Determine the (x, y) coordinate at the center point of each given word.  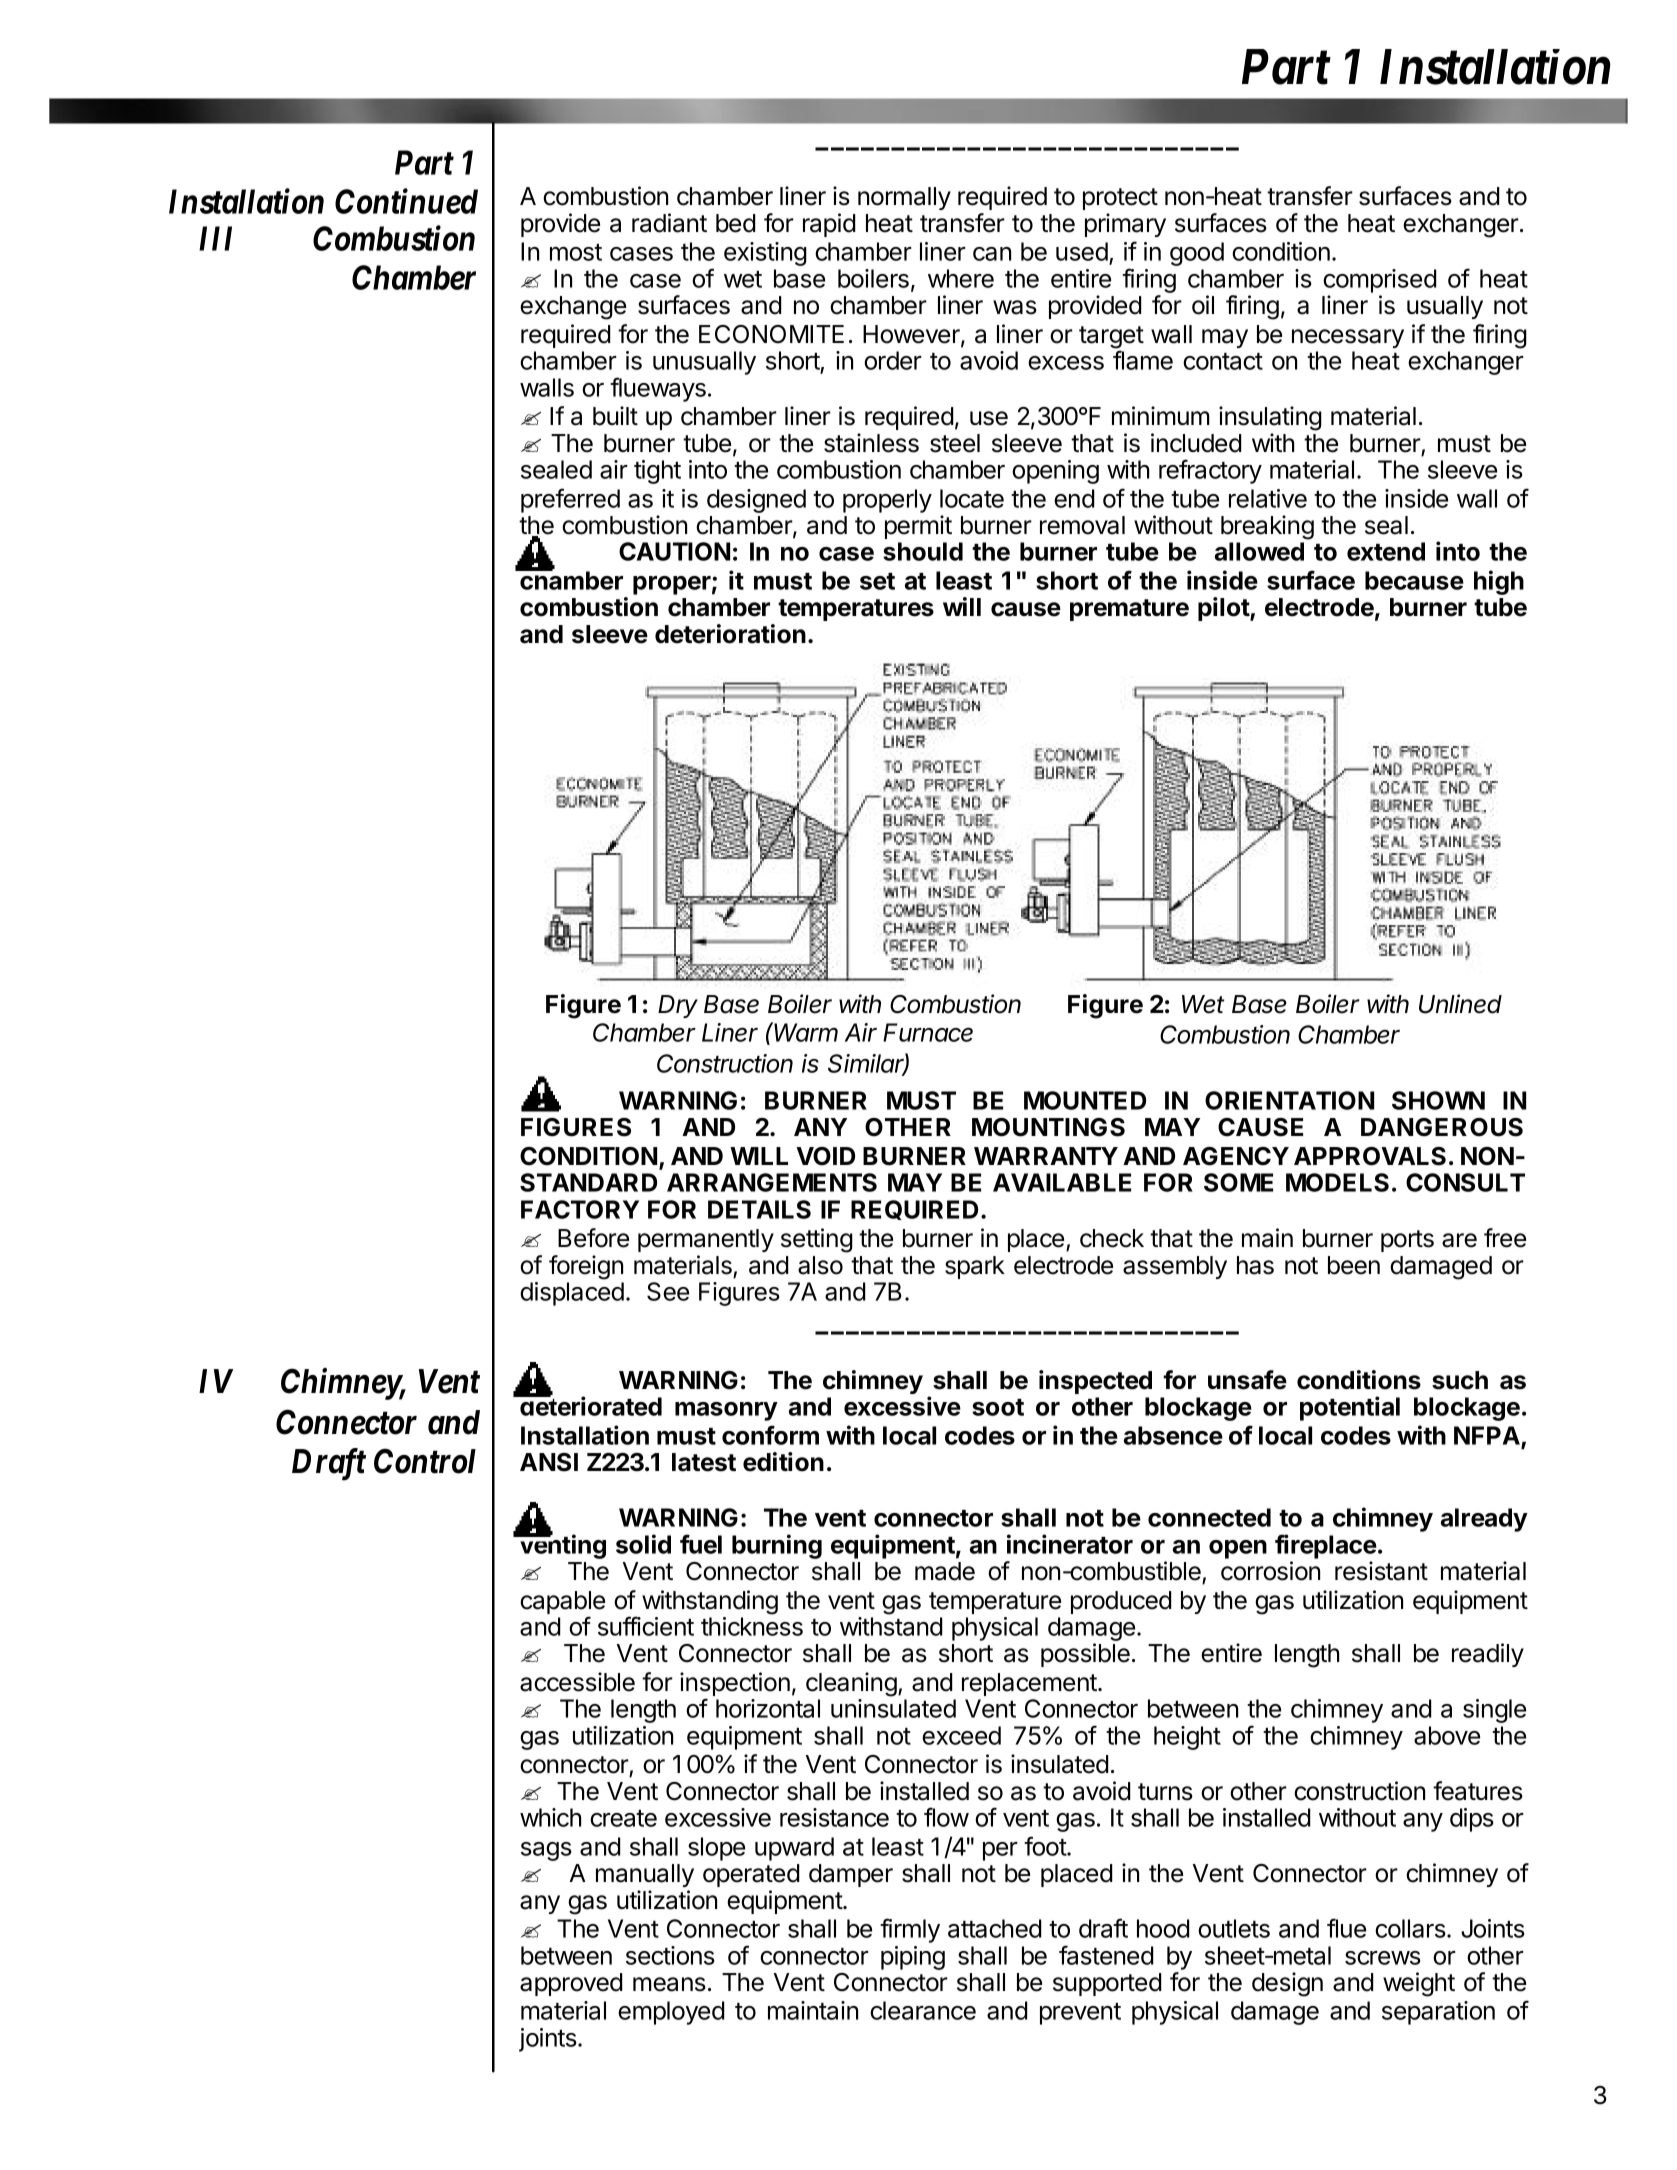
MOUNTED (1085, 1100)
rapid (829, 225)
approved (571, 1984)
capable (562, 1604)
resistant (1381, 1571)
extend (1386, 551)
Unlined (1460, 1004)
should (923, 551)
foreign (586, 1267)
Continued (406, 201)
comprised (1380, 281)
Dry (678, 1006)
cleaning (851, 1684)
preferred (570, 500)
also (820, 1265)
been (1354, 1265)
